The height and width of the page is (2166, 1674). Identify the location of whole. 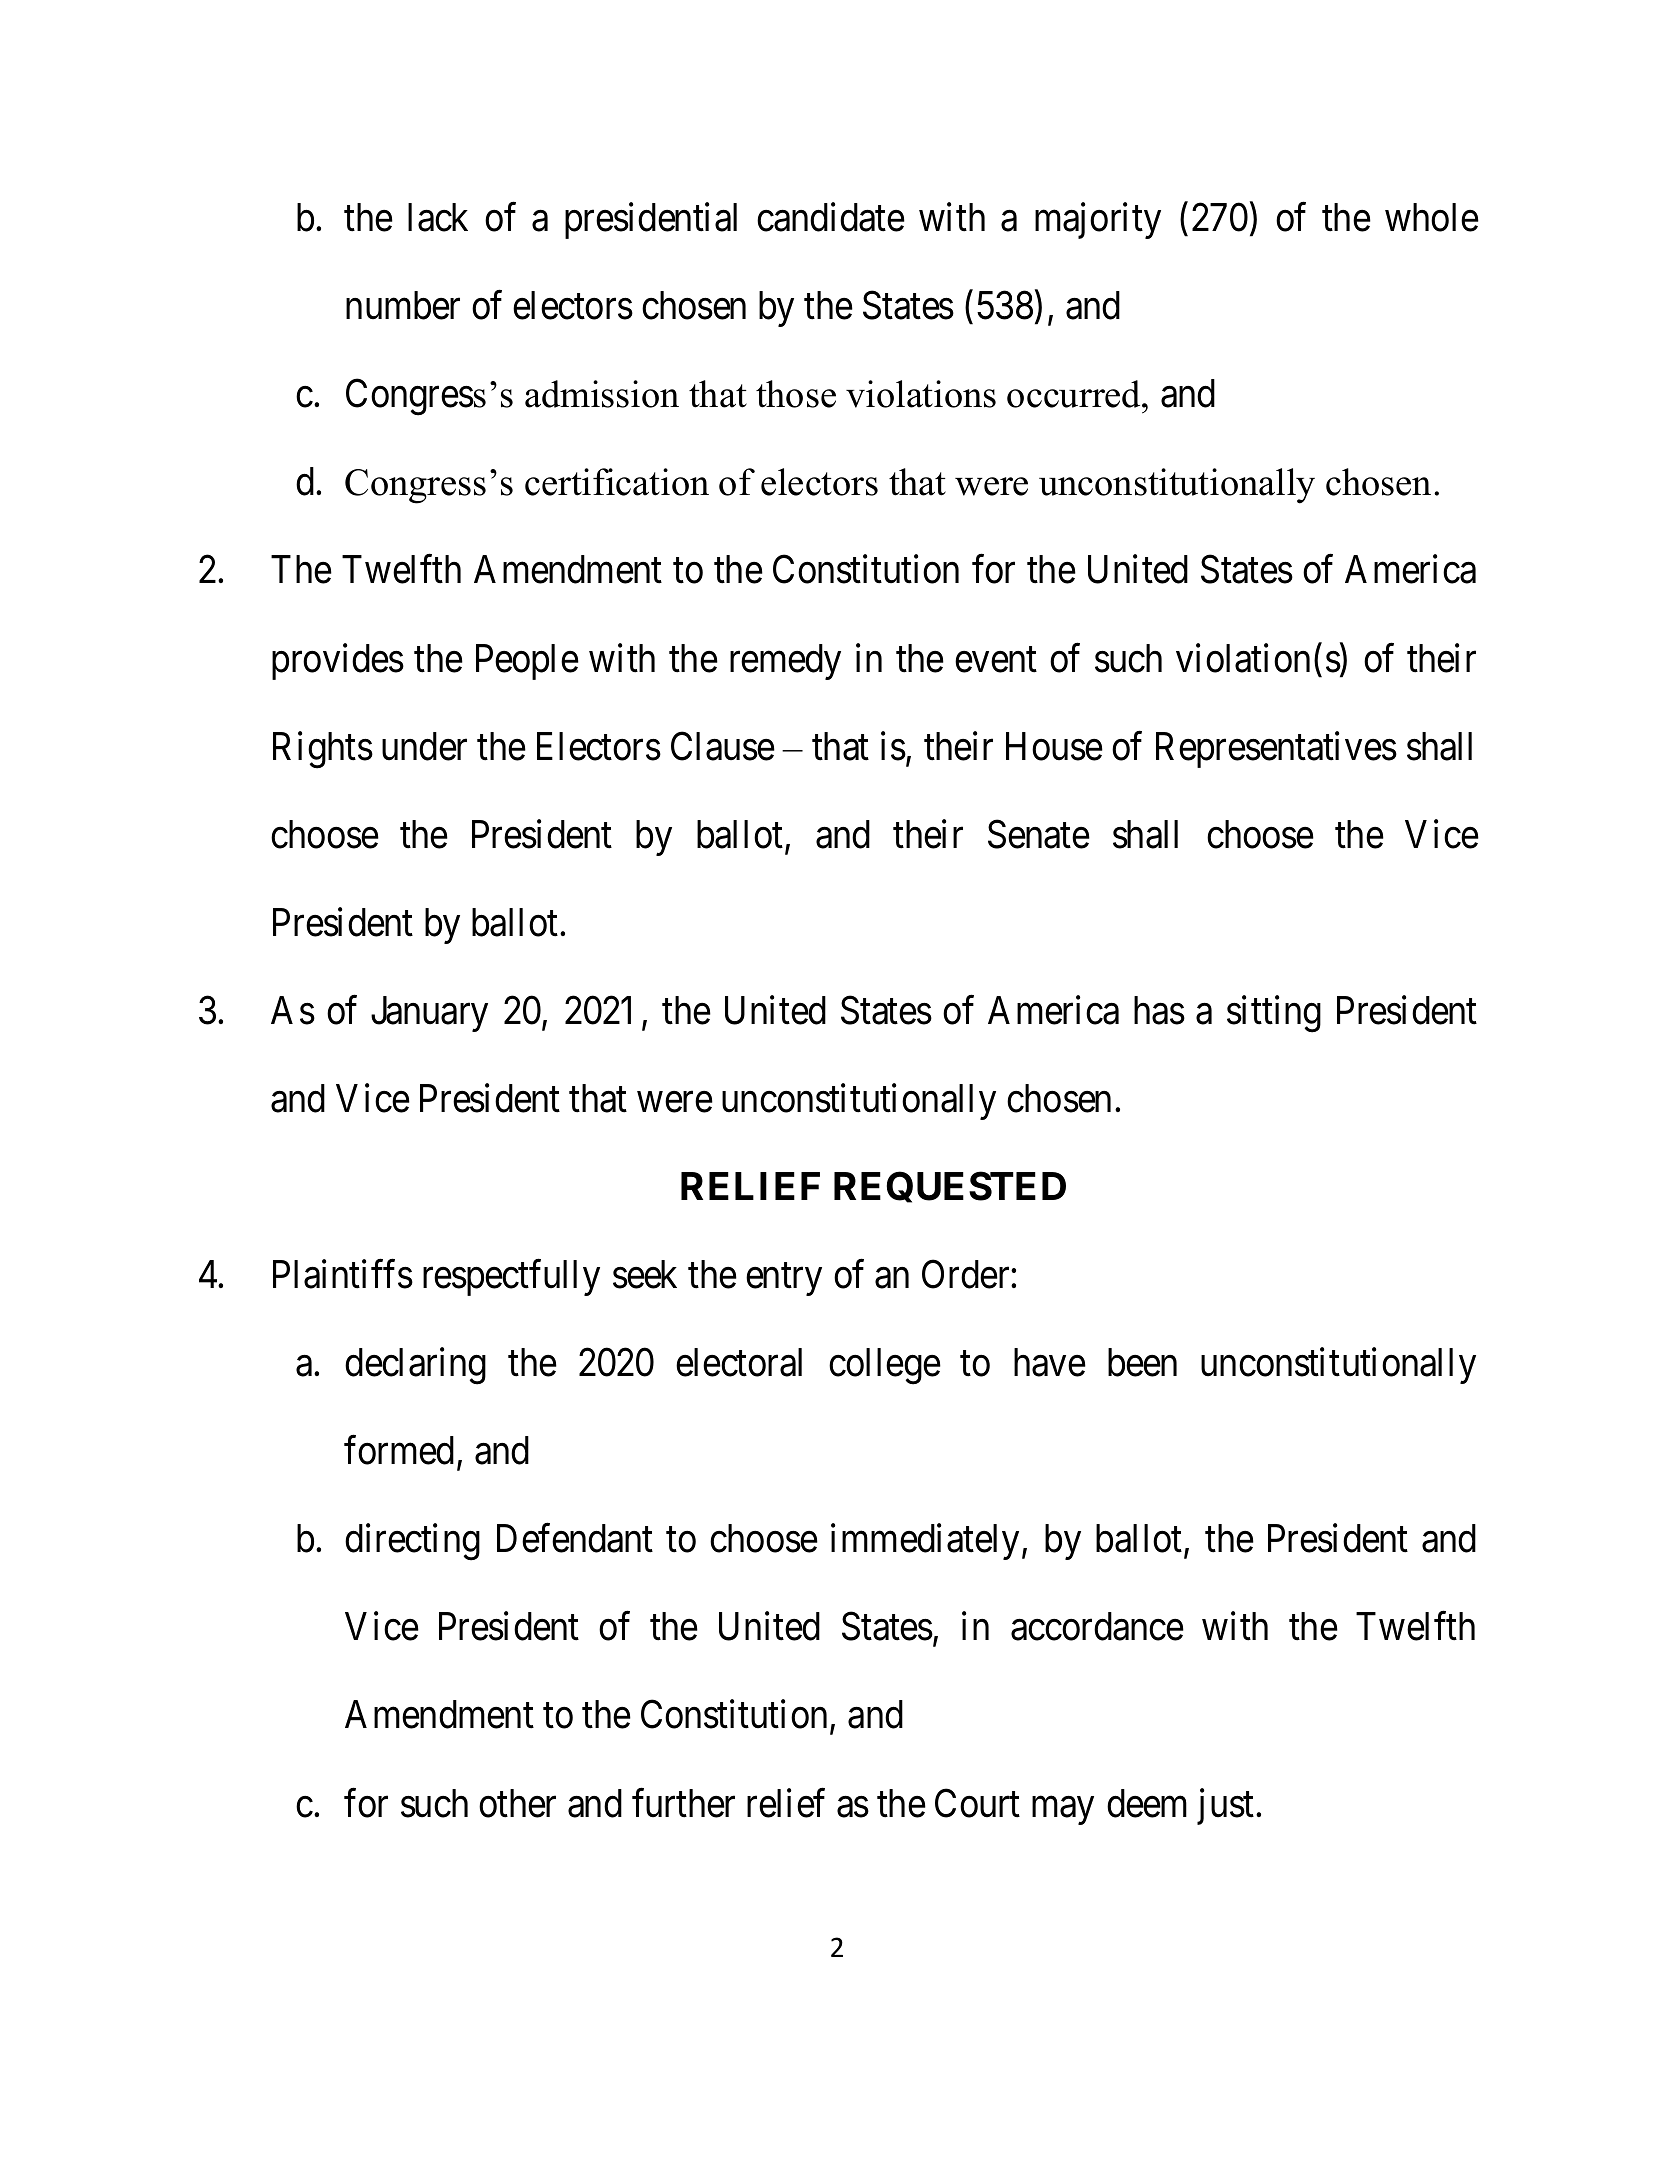
(1432, 217).
